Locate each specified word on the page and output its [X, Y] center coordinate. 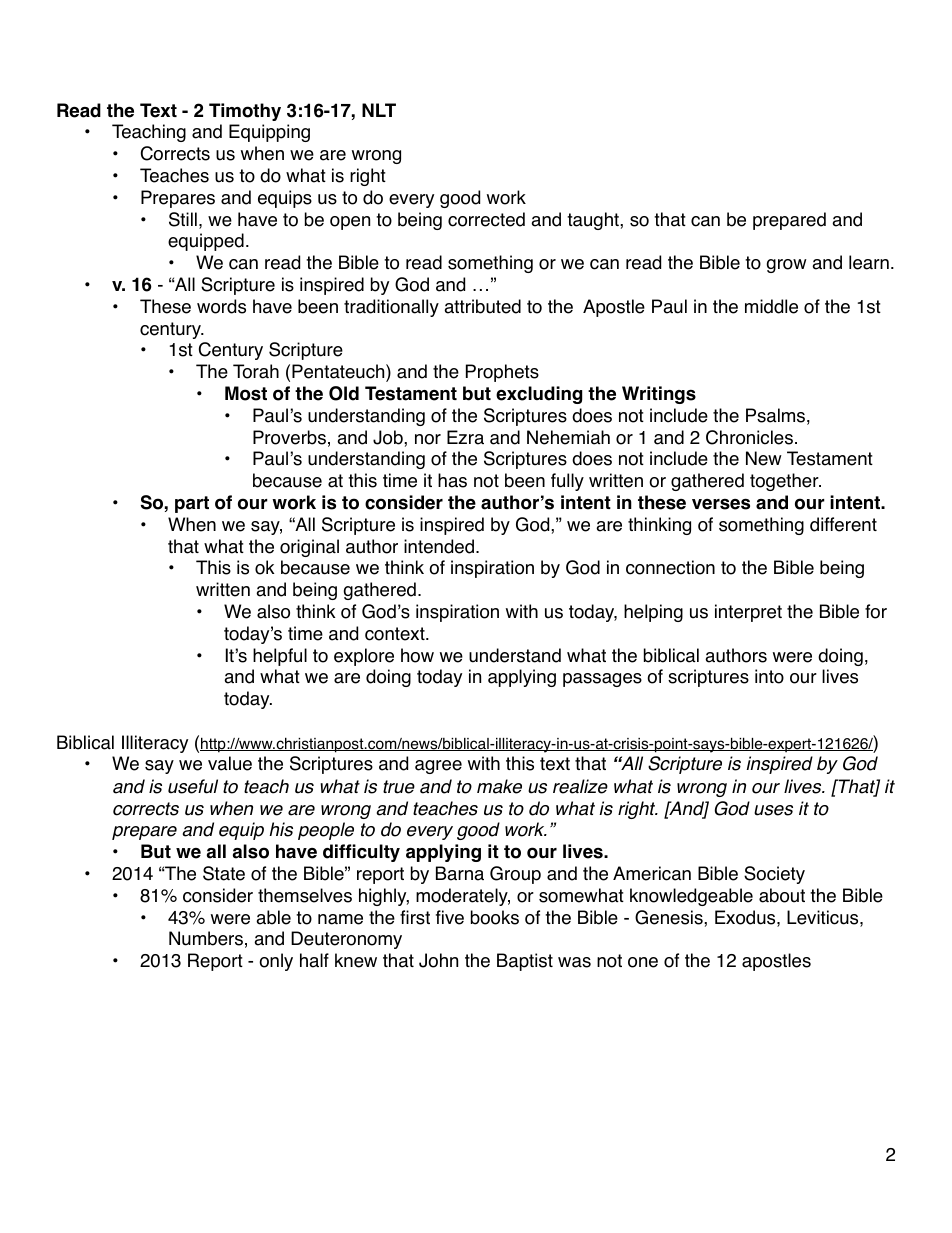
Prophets [502, 373]
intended [439, 546]
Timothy [245, 112]
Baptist [525, 962]
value [230, 763]
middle [771, 306]
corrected [486, 219]
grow [787, 266]
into [769, 676]
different [843, 524]
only [276, 962]
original [309, 548]
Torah [256, 371]
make [499, 786]
